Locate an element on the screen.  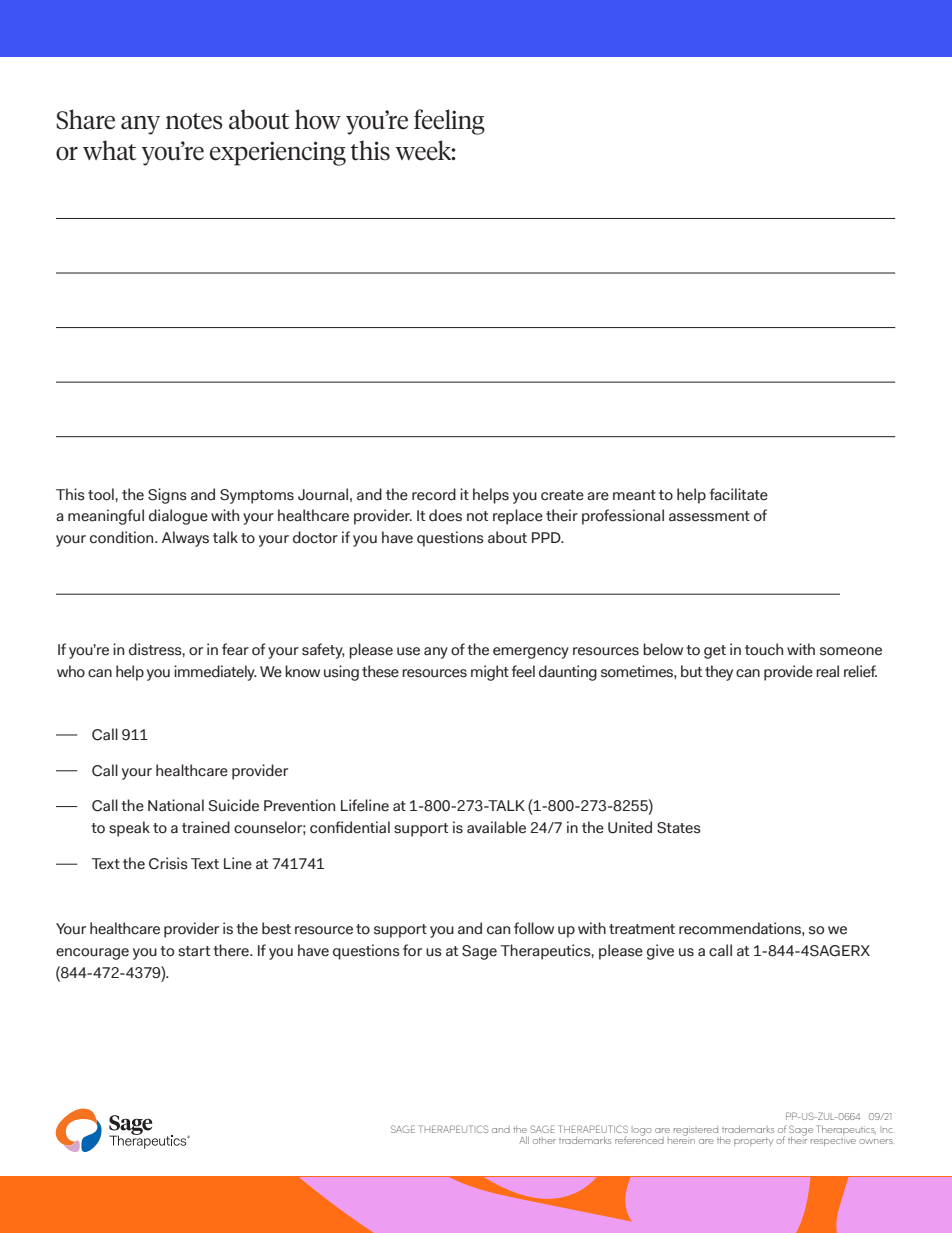
facilitate is located at coordinates (739, 494).
